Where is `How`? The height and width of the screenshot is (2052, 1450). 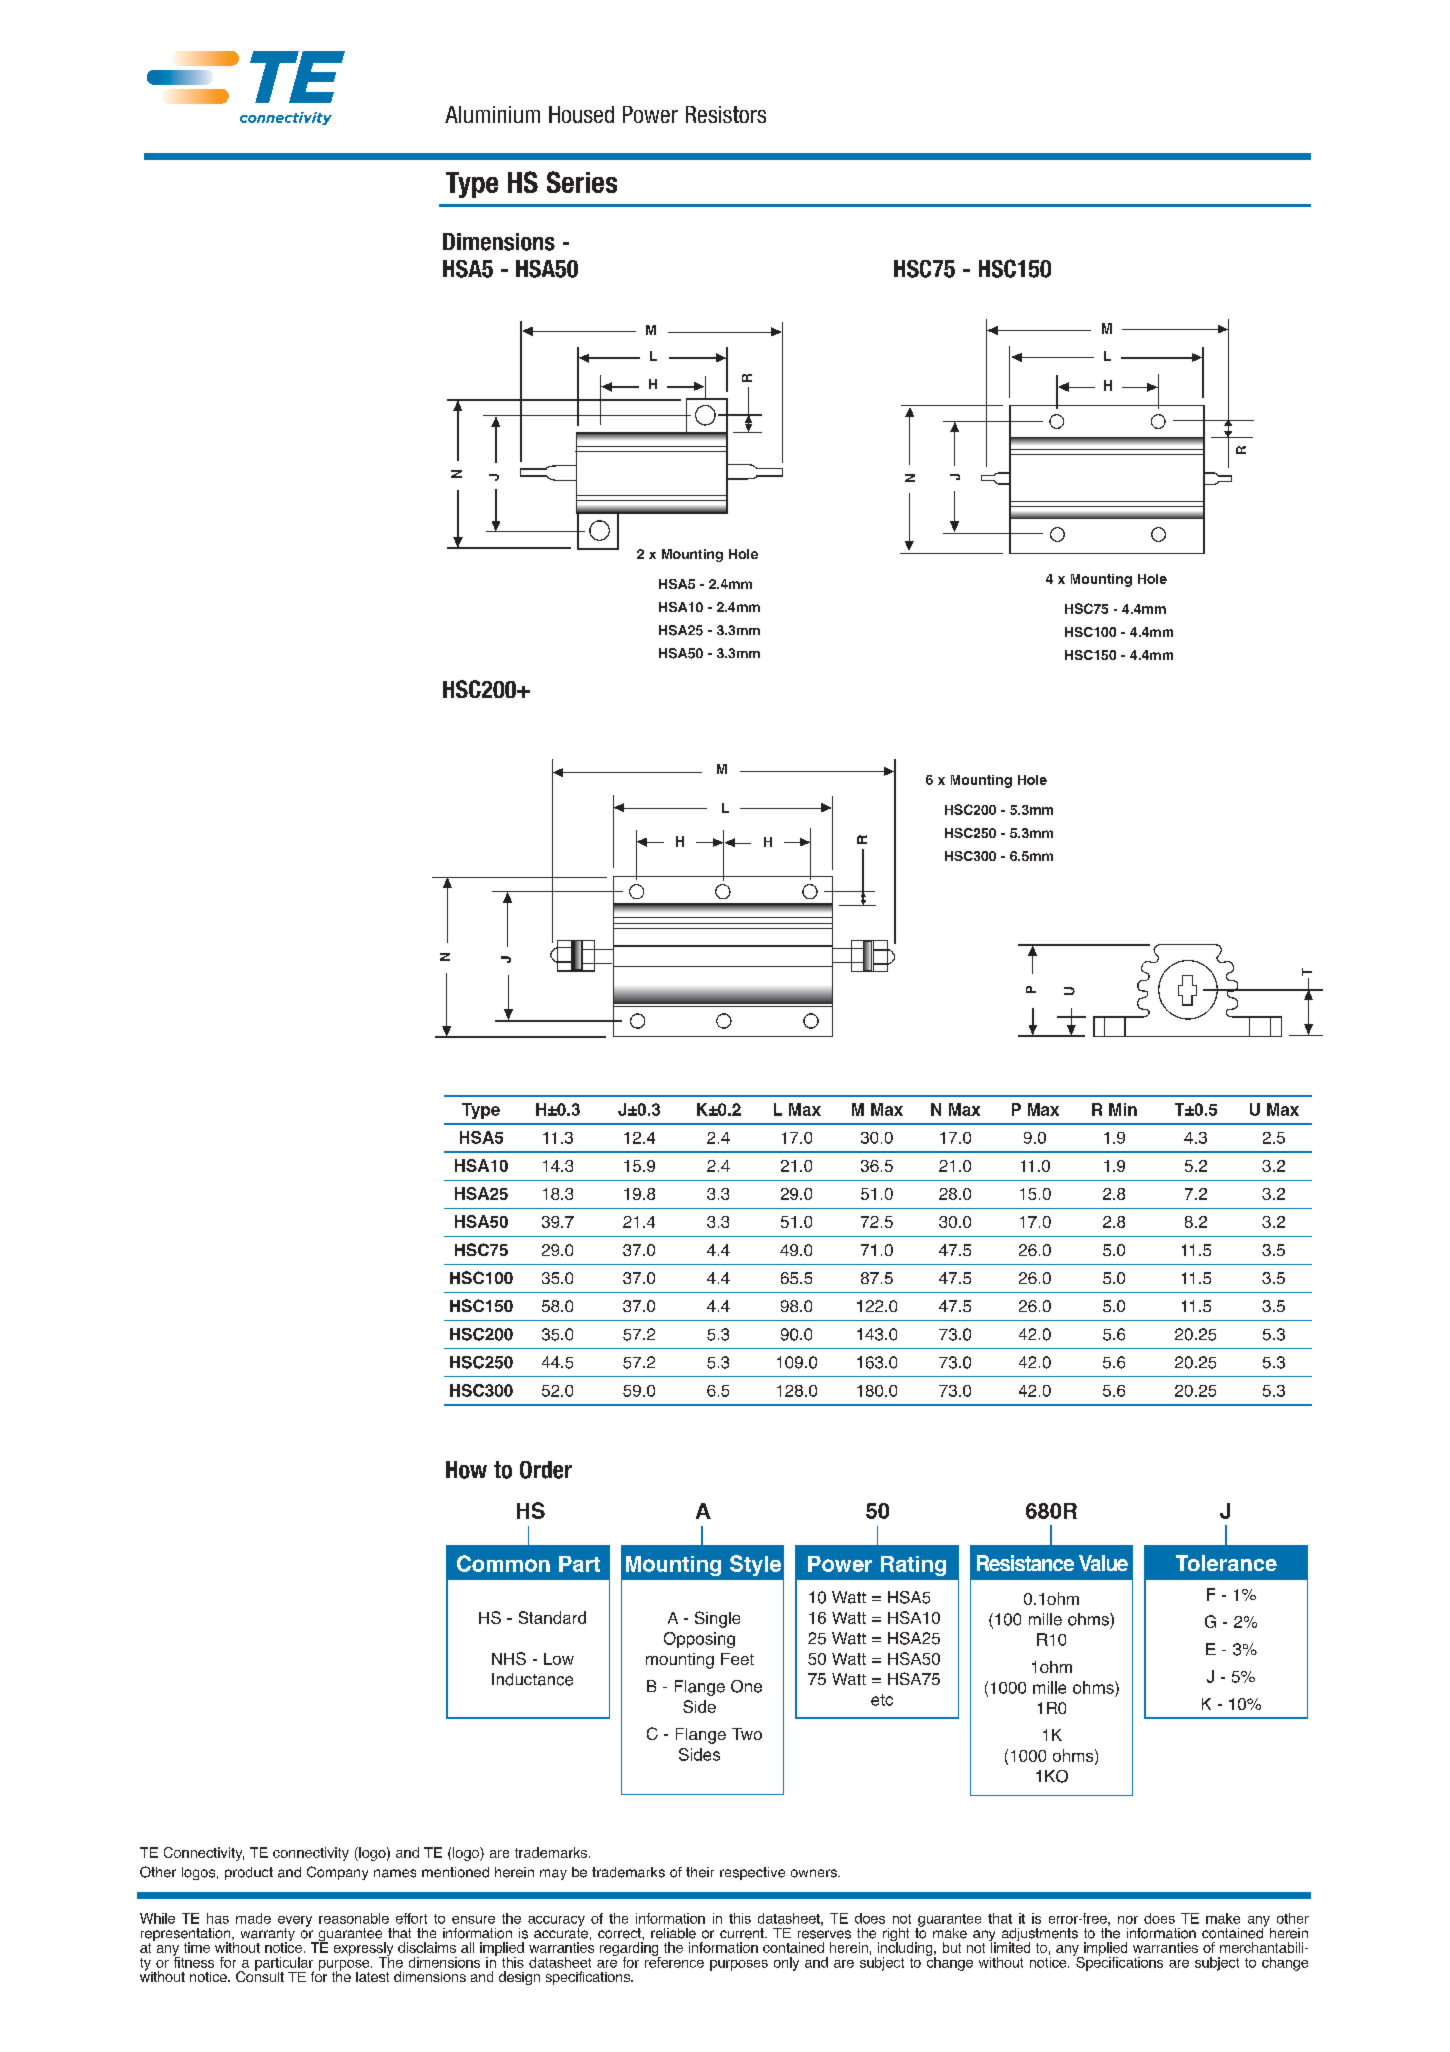
How is located at coordinates (466, 1470).
